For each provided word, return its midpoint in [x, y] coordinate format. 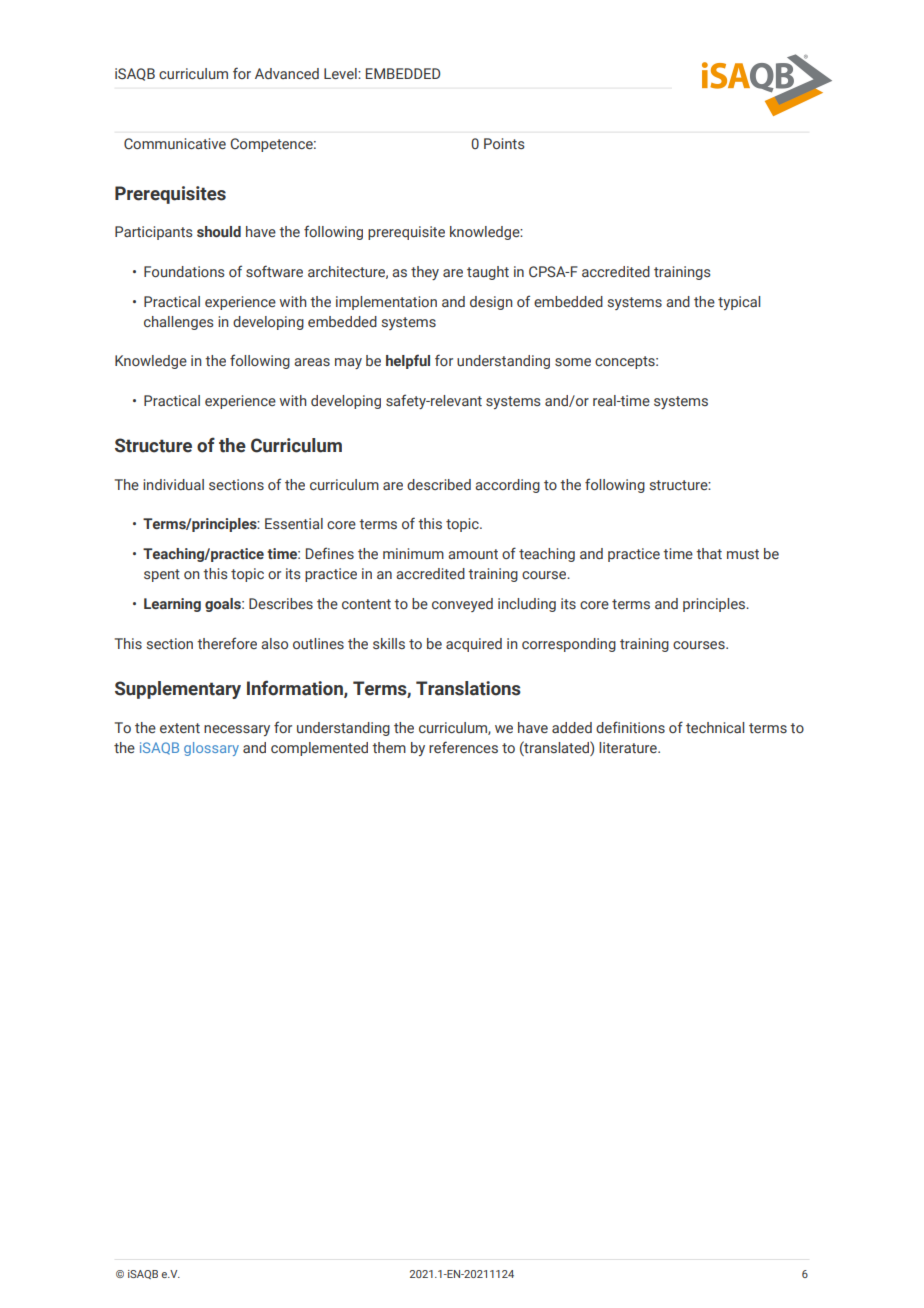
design [491, 303]
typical [739, 303]
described [439, 484]
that [709, 553]
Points [504, 143]
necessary [237, 730]
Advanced [287, 73]
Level [341, 73]
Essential [294, 523]
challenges [178, 323]
